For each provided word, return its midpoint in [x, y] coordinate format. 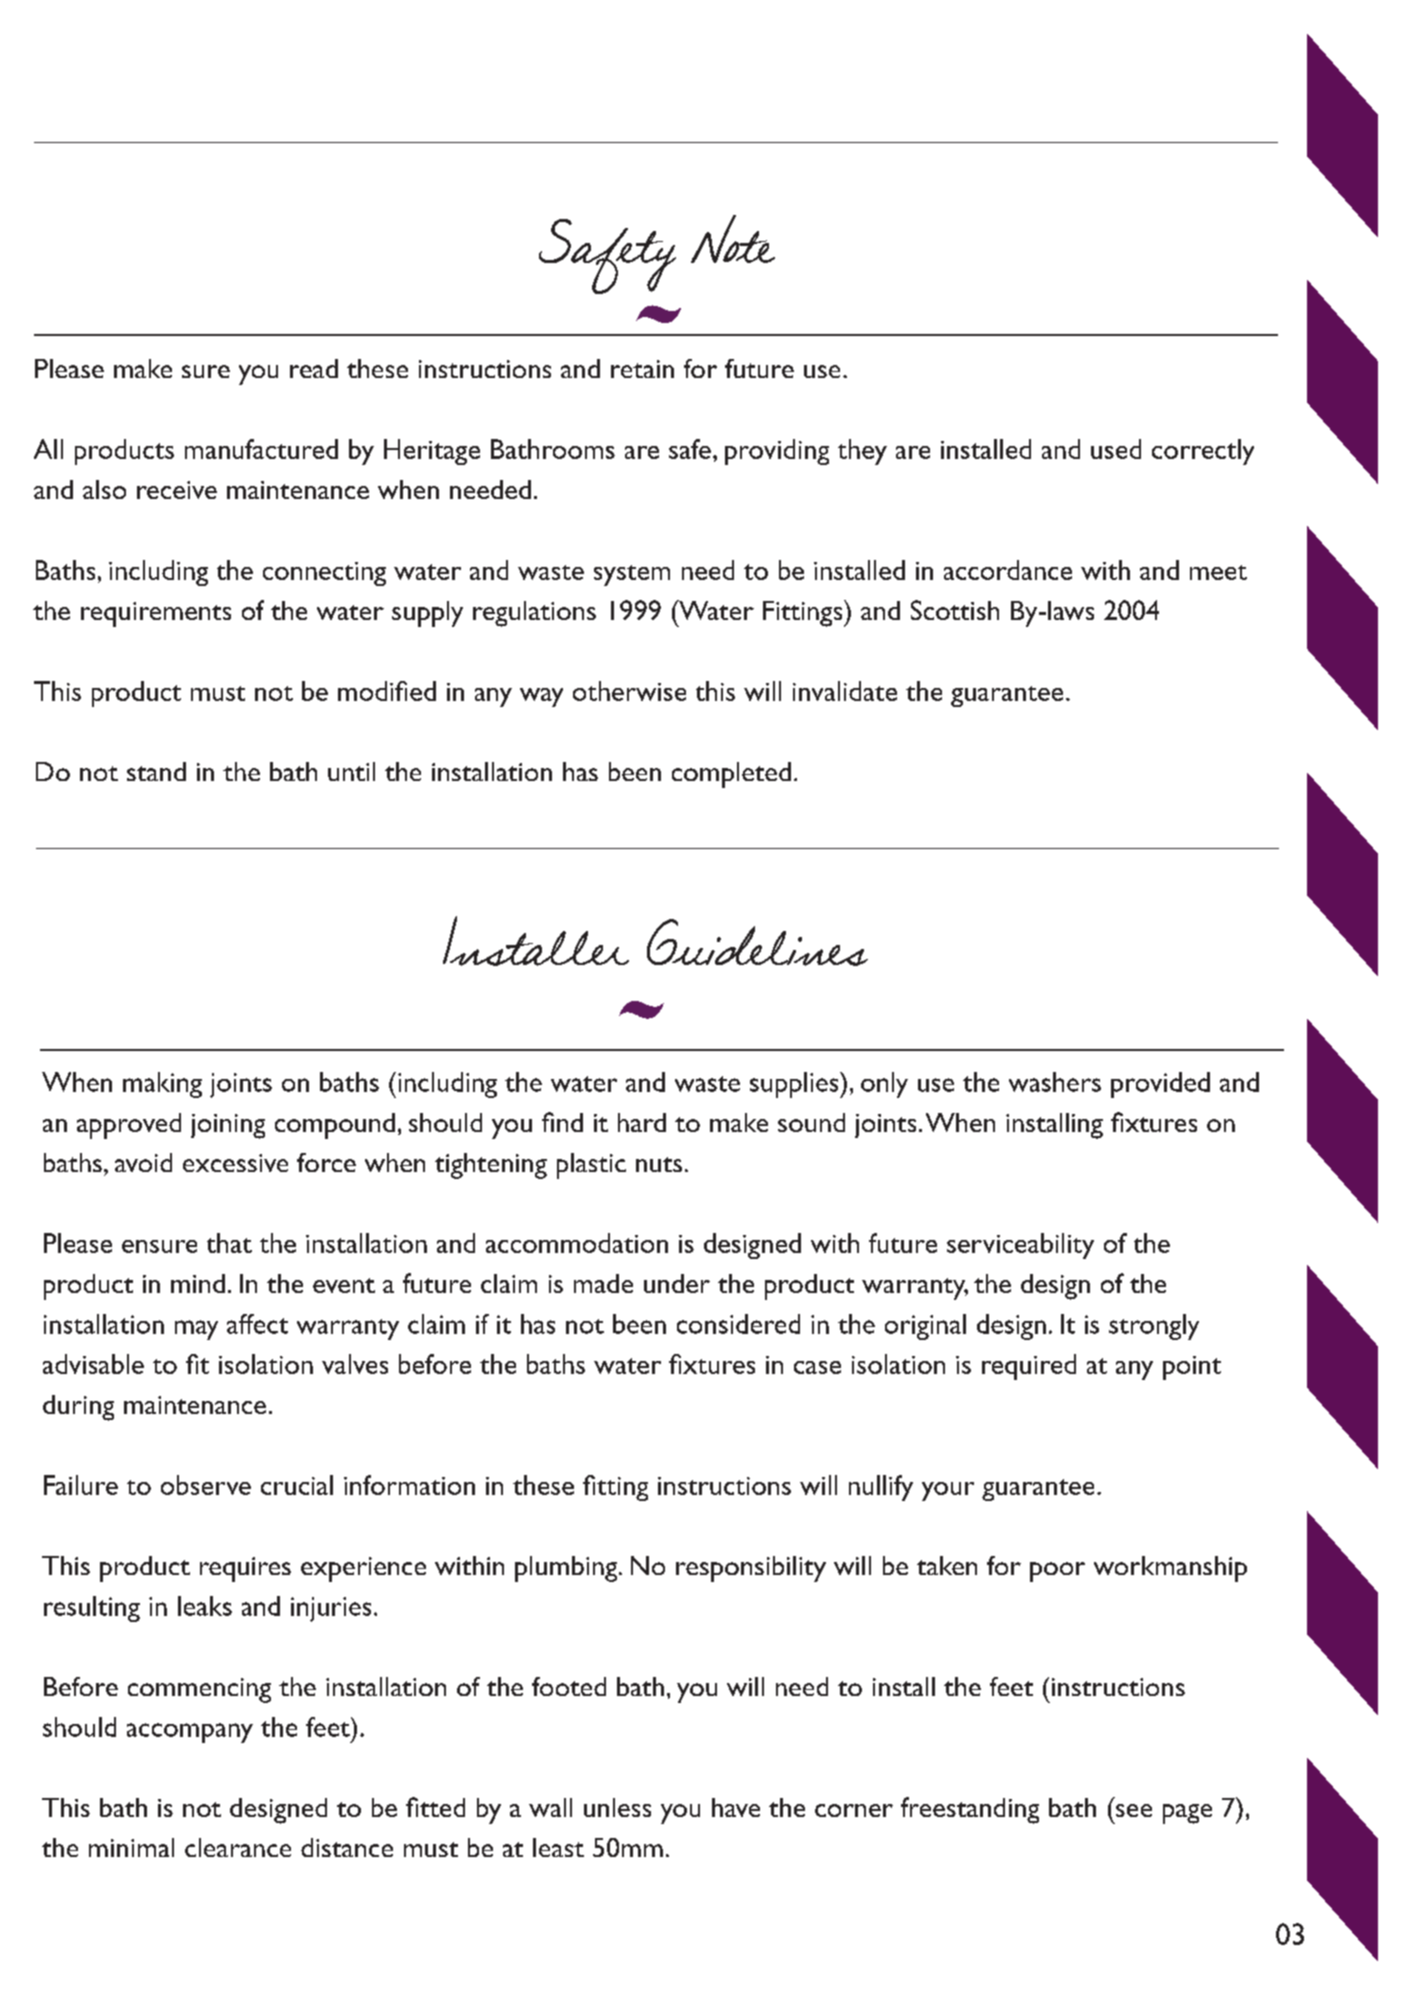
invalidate [845, 691]
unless [617, 1807]
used [1116, 449]
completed [731, 775]
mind [198, 1283]
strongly [1154, 1327]
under [677, 1283]
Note [733, 239]
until [351, 771]
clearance [238, 1847]
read [314, 368]
